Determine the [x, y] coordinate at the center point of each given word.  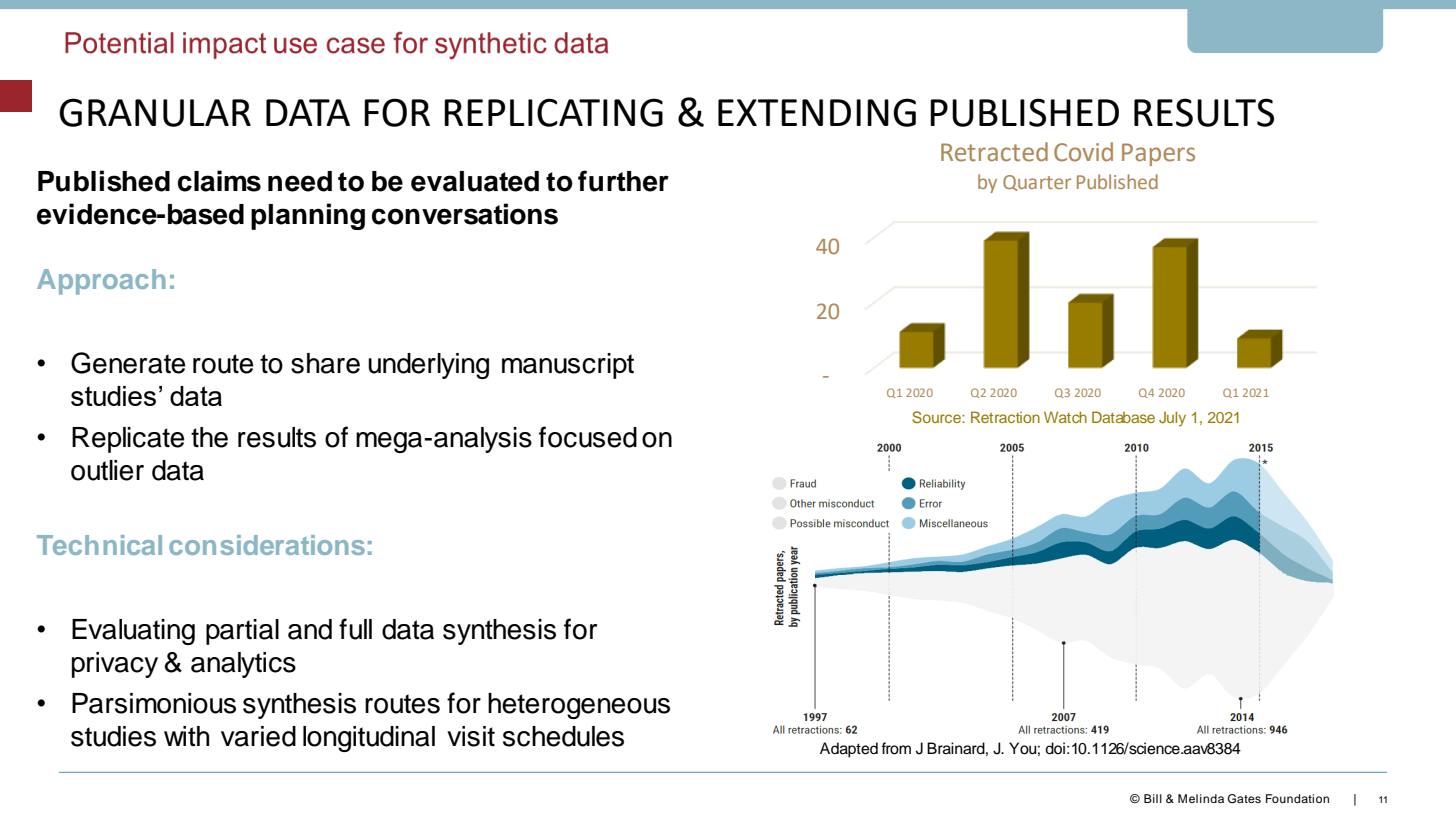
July [1172, 418]
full [355, 629]
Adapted [849, 750]
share [325, 363]
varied [258, 736]
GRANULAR [155, 112]
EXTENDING [817, 112]
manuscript [568, 366]
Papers [1158, 154]
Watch [1065, 417]
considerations [267, 545]
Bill [1153, 798]
